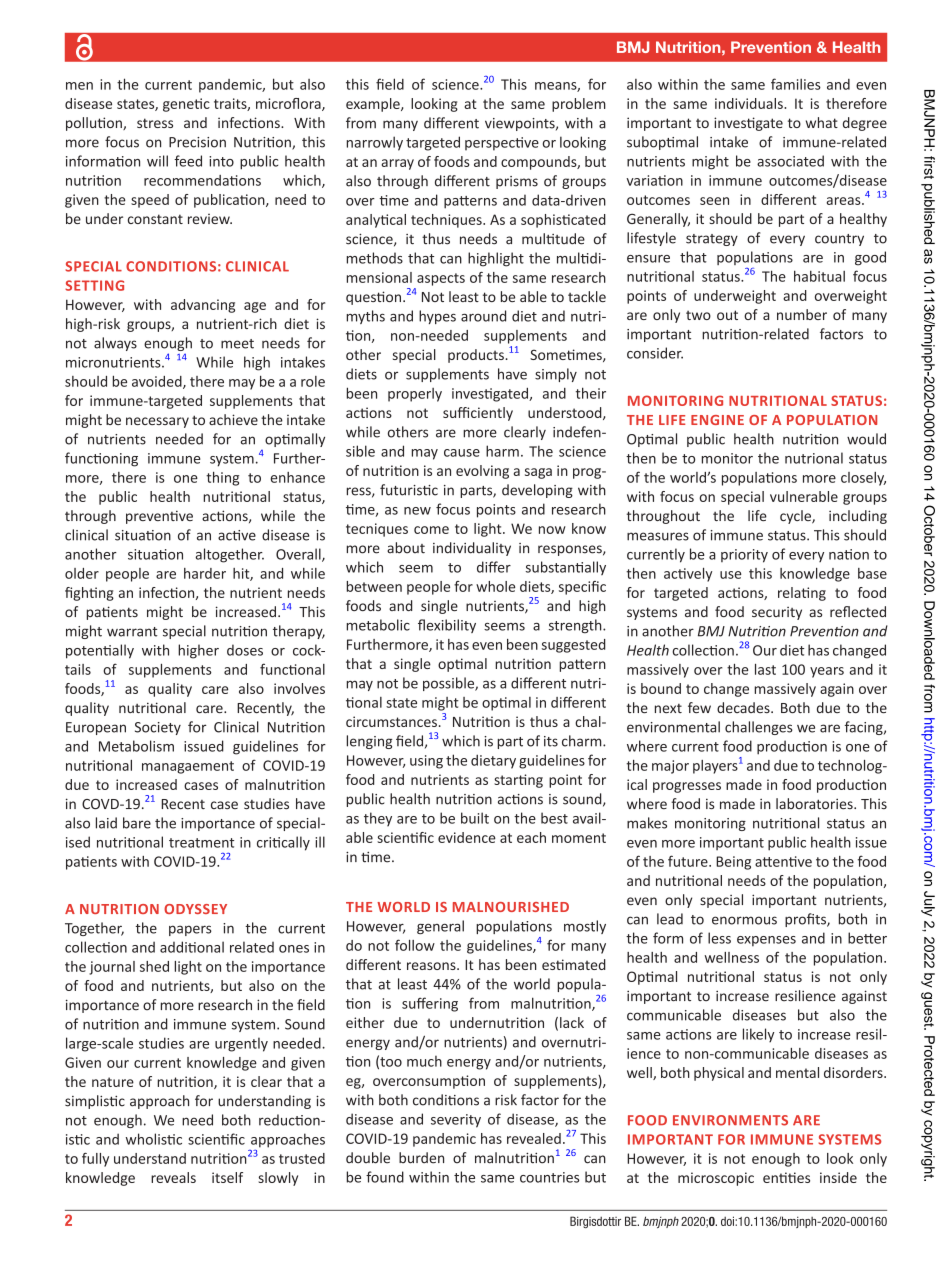  Describe the element at coordinates (717, 420) in the image. I see `ENGINE` at that location.
